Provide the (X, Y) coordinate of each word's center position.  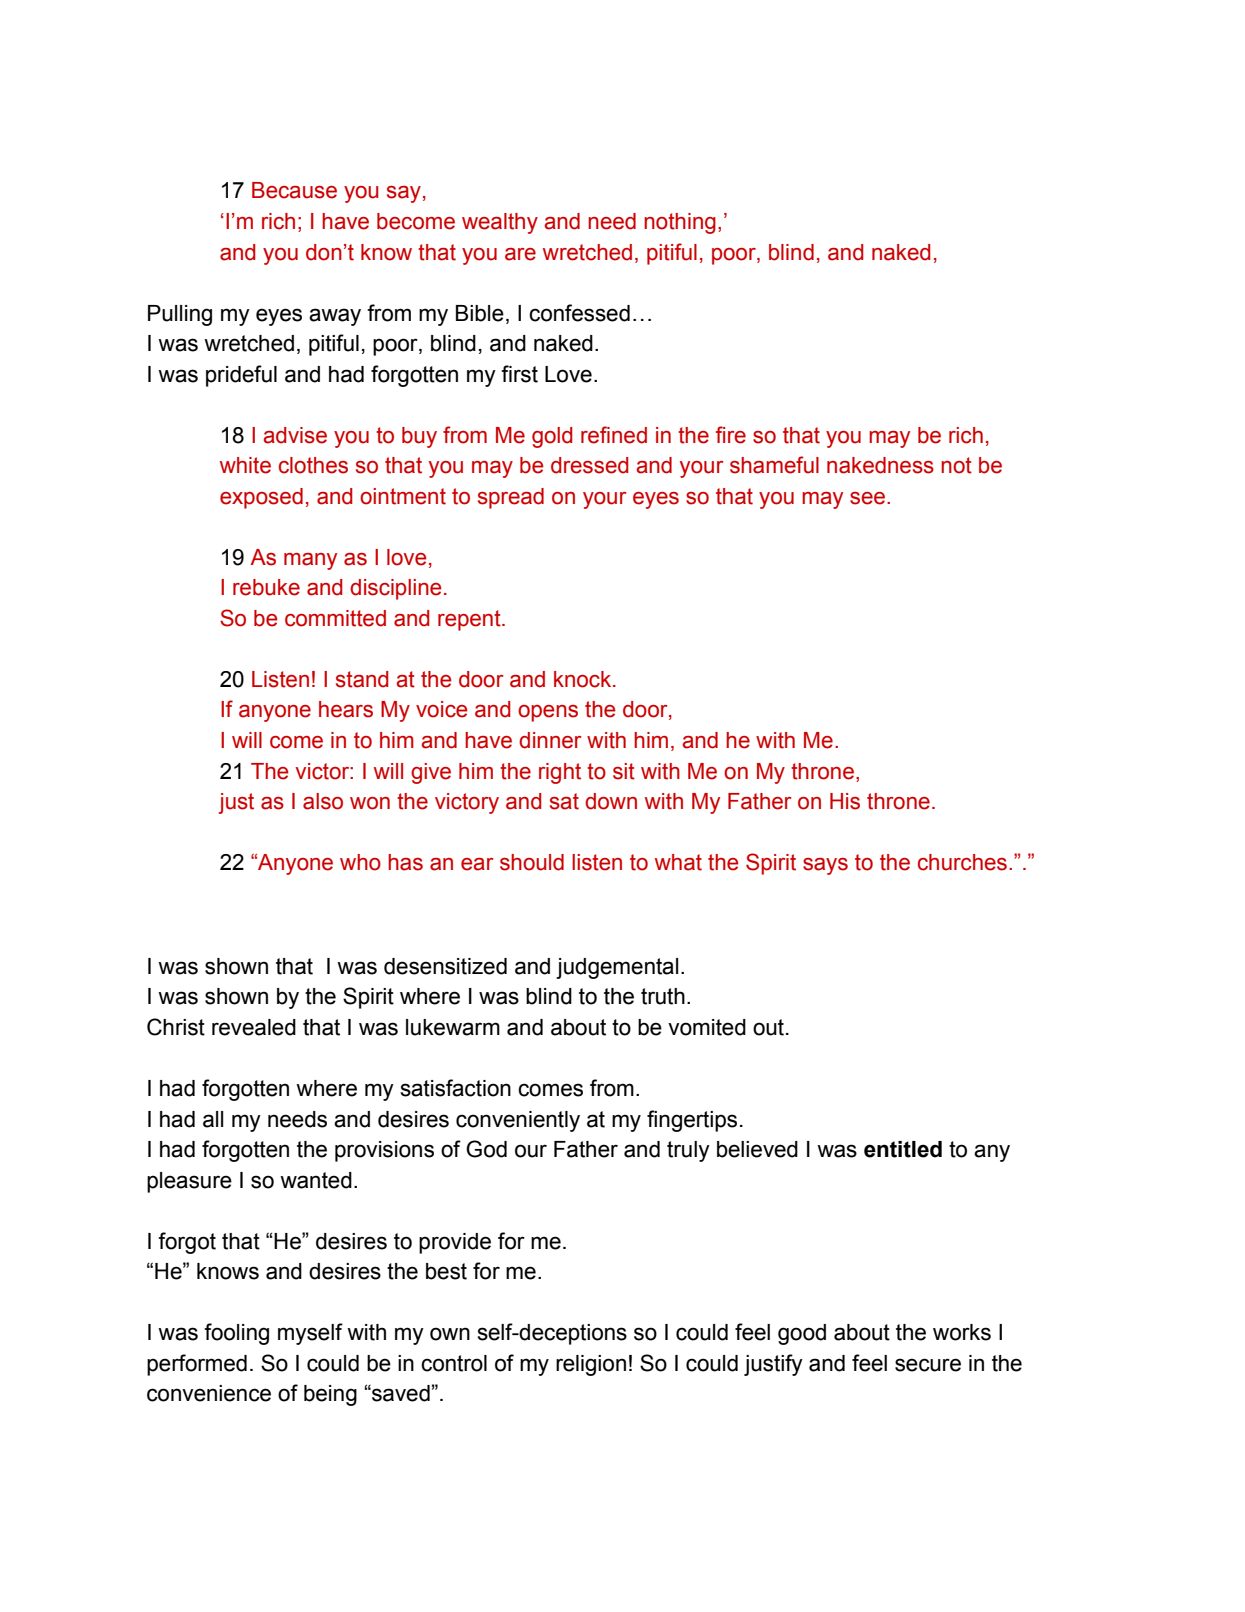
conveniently (518, 1121)
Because (294, 190)
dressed (590, 465)
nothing (680, 223)
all (213, 1119)
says (825, 866)
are (520, 254)
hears (346, 709)
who (360, 862)
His (845, 801)
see (869, 498)
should (532, 862)
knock (584, 679)
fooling (236, 1334)
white (245, 465)
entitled (903, 1149)
